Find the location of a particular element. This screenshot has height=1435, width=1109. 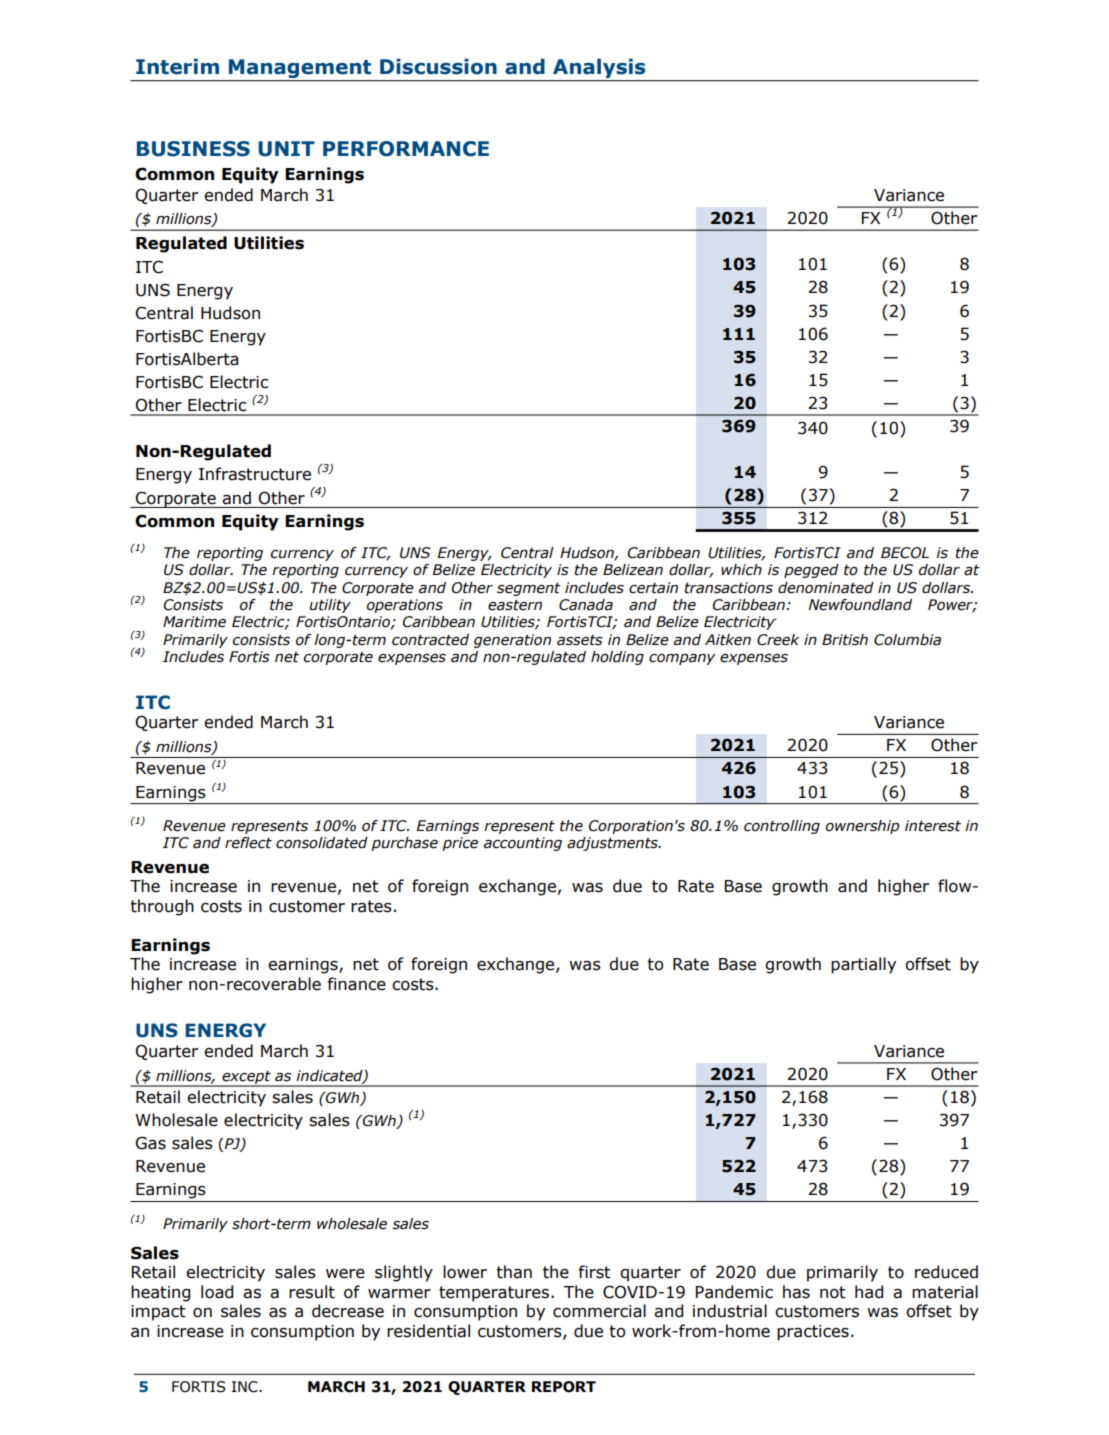

load is located at coordinates (217, 1292).
